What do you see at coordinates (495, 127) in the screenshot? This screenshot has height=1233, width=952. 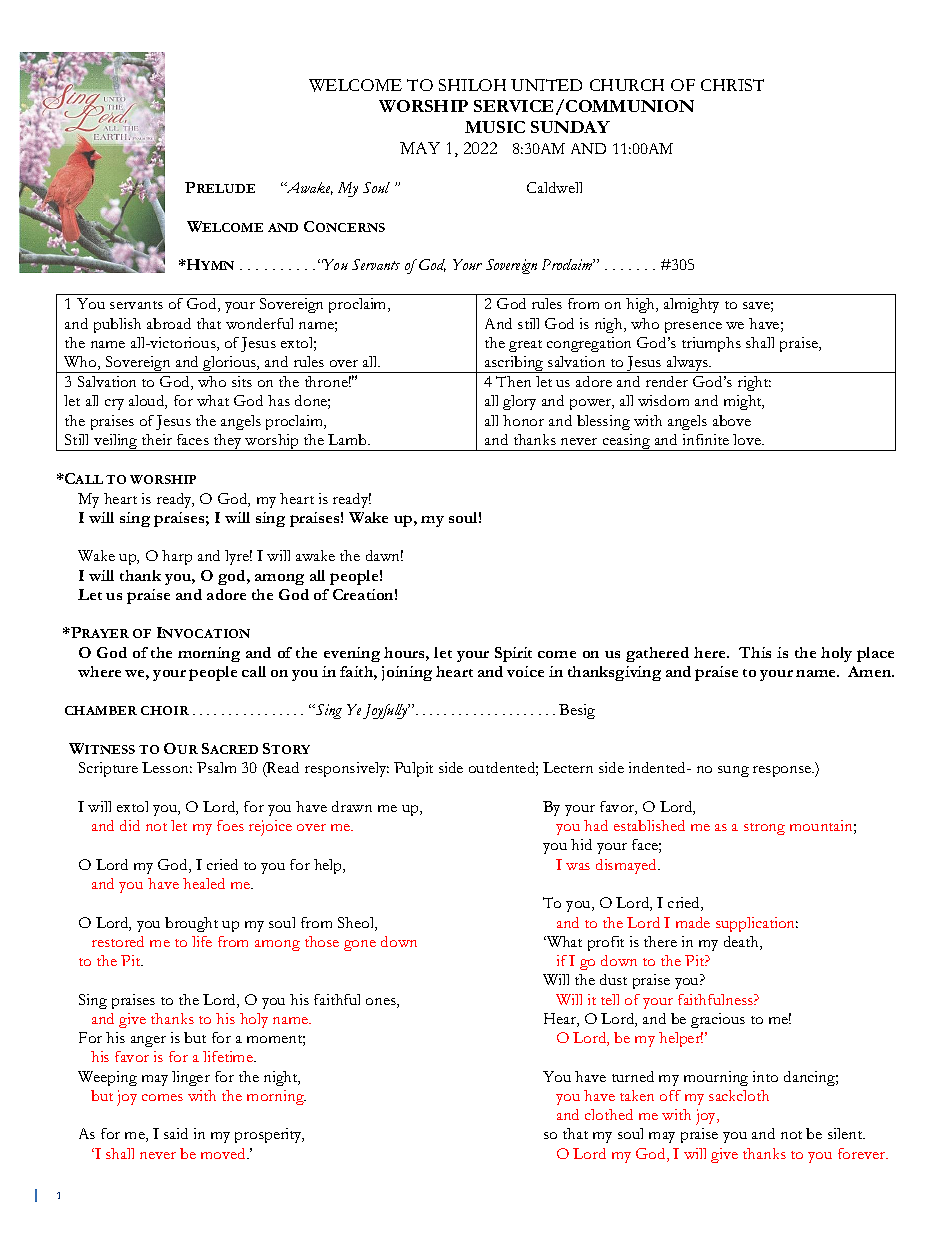 I see `MUSIC` at bounding box center [495, 127].
